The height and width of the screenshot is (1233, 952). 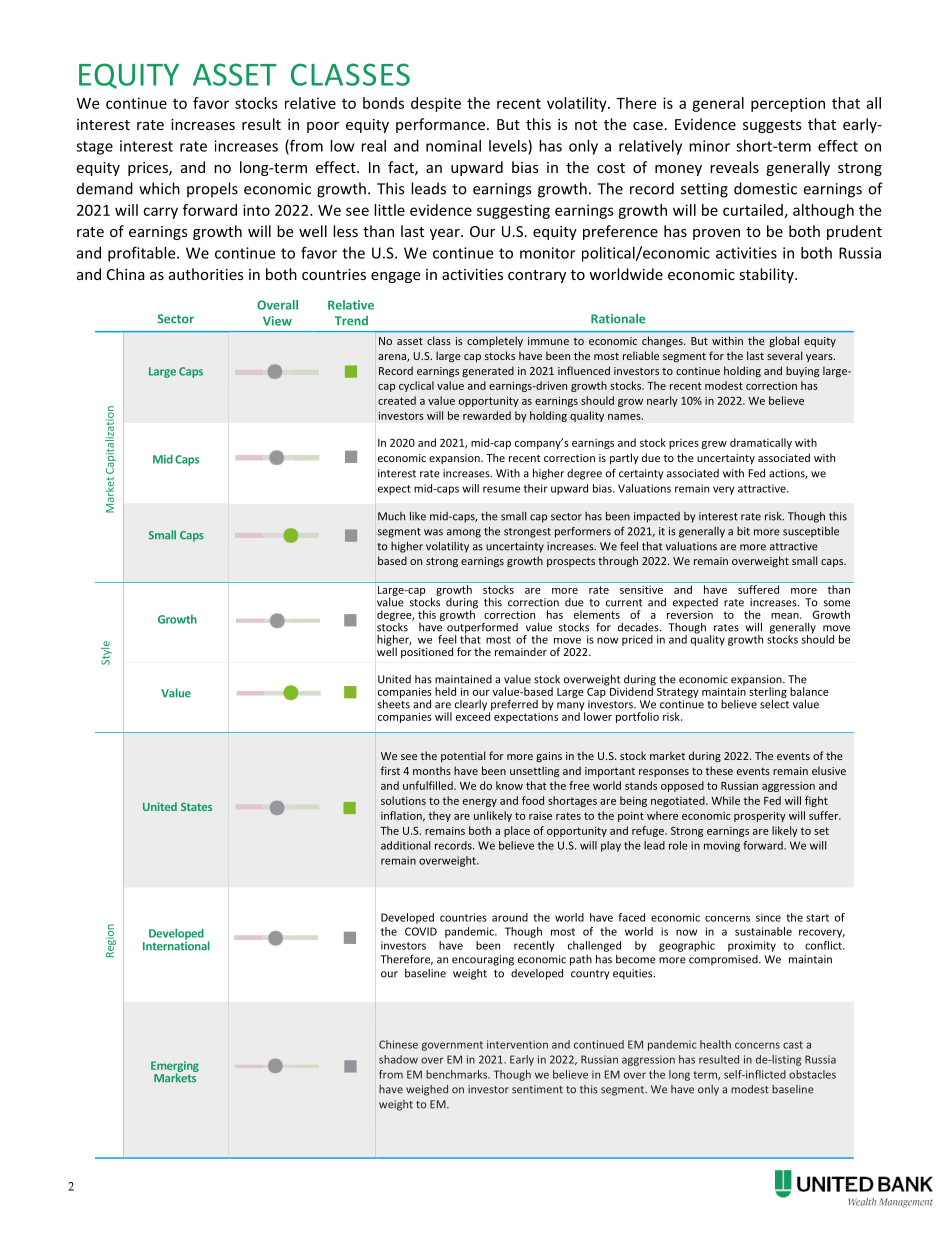 What do you see at coordinates (772, 126) in the screenshot?
I see `suggests` at bounding box center [772, 126].
